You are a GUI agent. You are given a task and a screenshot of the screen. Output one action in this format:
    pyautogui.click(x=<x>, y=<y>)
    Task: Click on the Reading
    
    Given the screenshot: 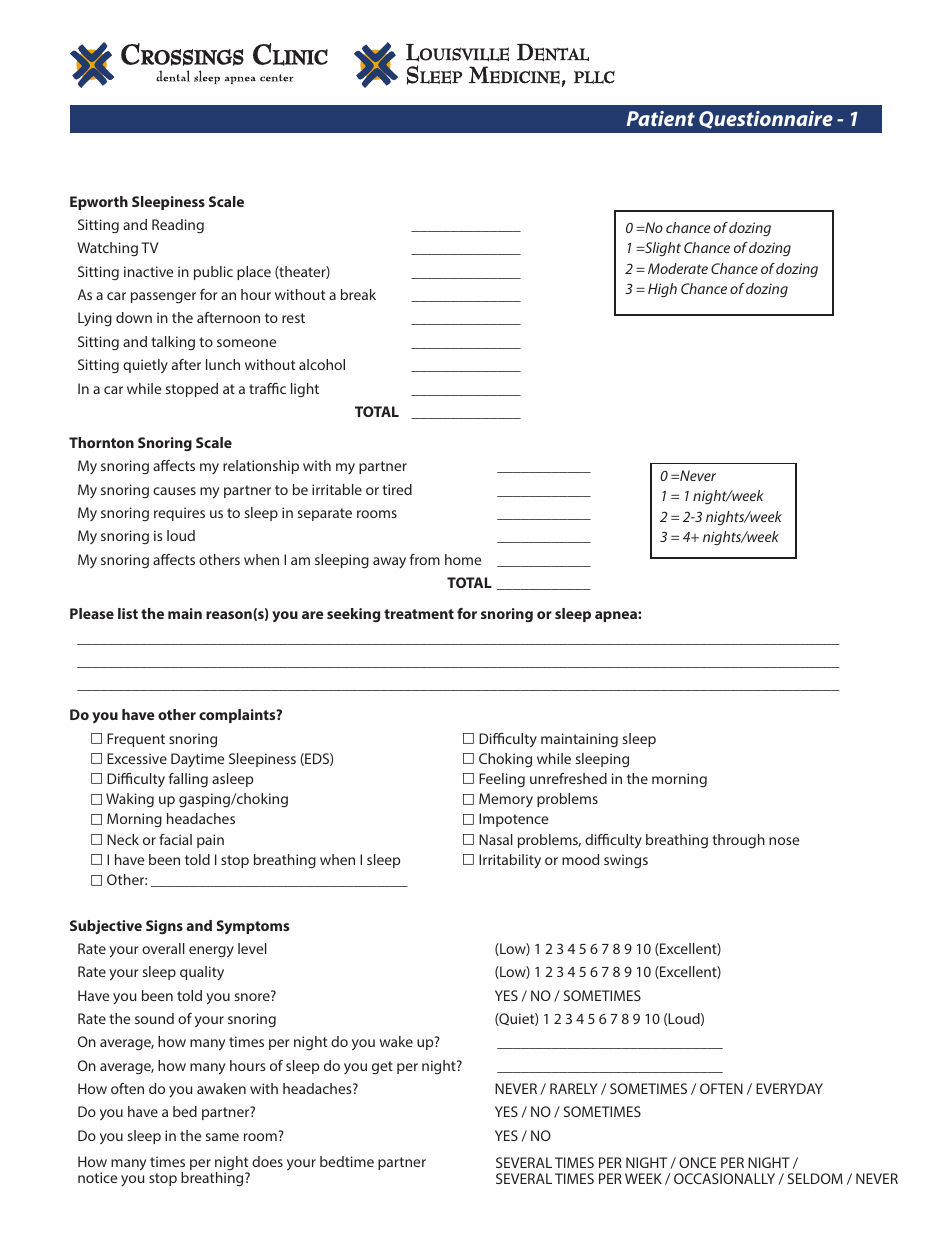 What is the action you would take?
    pyautogui.click(x=178, y=226)
